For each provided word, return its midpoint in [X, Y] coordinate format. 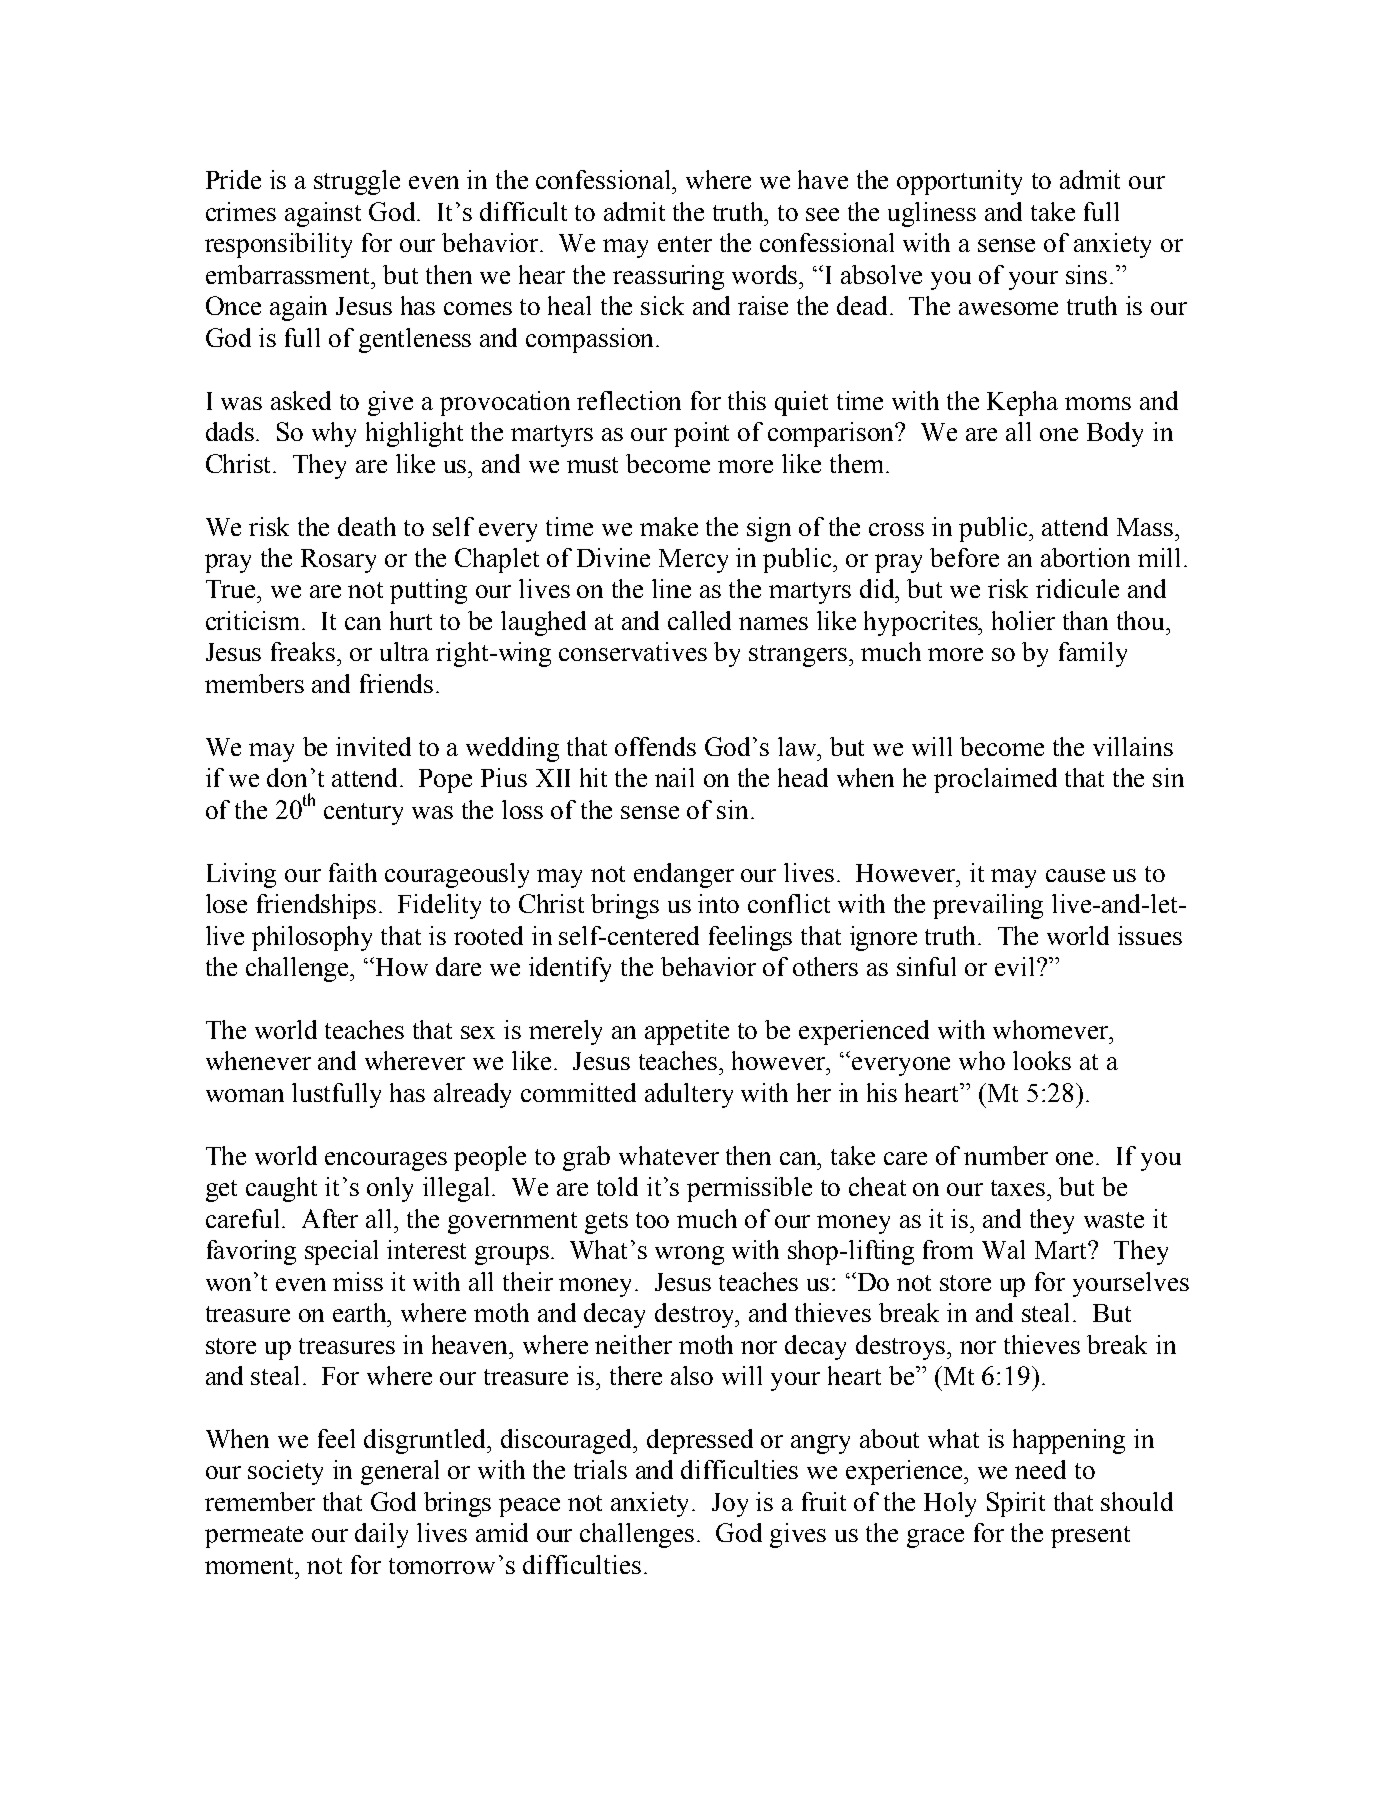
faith [353, 872]
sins [1086, 274]
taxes [1019, 1188]
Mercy [693, 561]
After [330, 1218]
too [652, 1220]
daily [381, 1535]
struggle [357, 182]
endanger [684, 875]
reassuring [668, 277]
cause [1075, 875]
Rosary [338, 561]
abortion [1085, 557]
